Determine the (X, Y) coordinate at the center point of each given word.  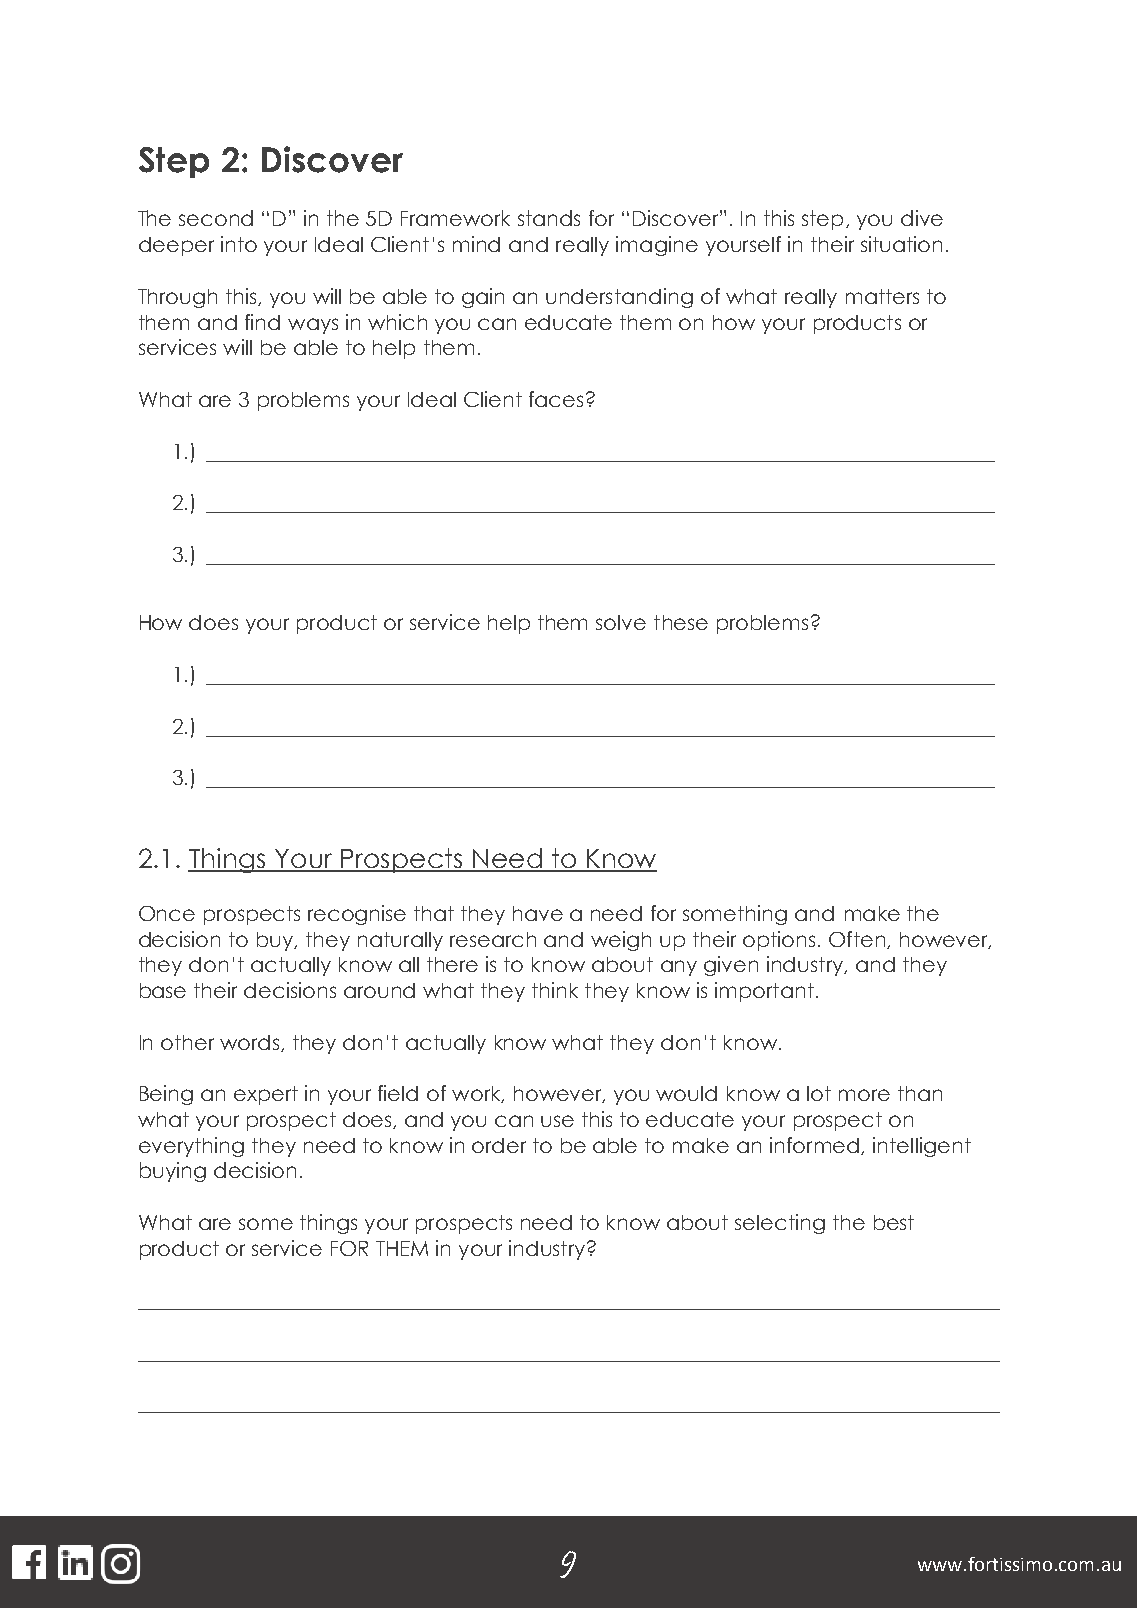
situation (901, 244)
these (681, 622)
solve (621, 622)
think (555, 990)
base (163, 990)
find (262, 322)
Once (167, 913)
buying (173, 1172)
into (239, 244)
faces (556, 399)
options (779, 941)
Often (858, 940)
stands (549, 218)
